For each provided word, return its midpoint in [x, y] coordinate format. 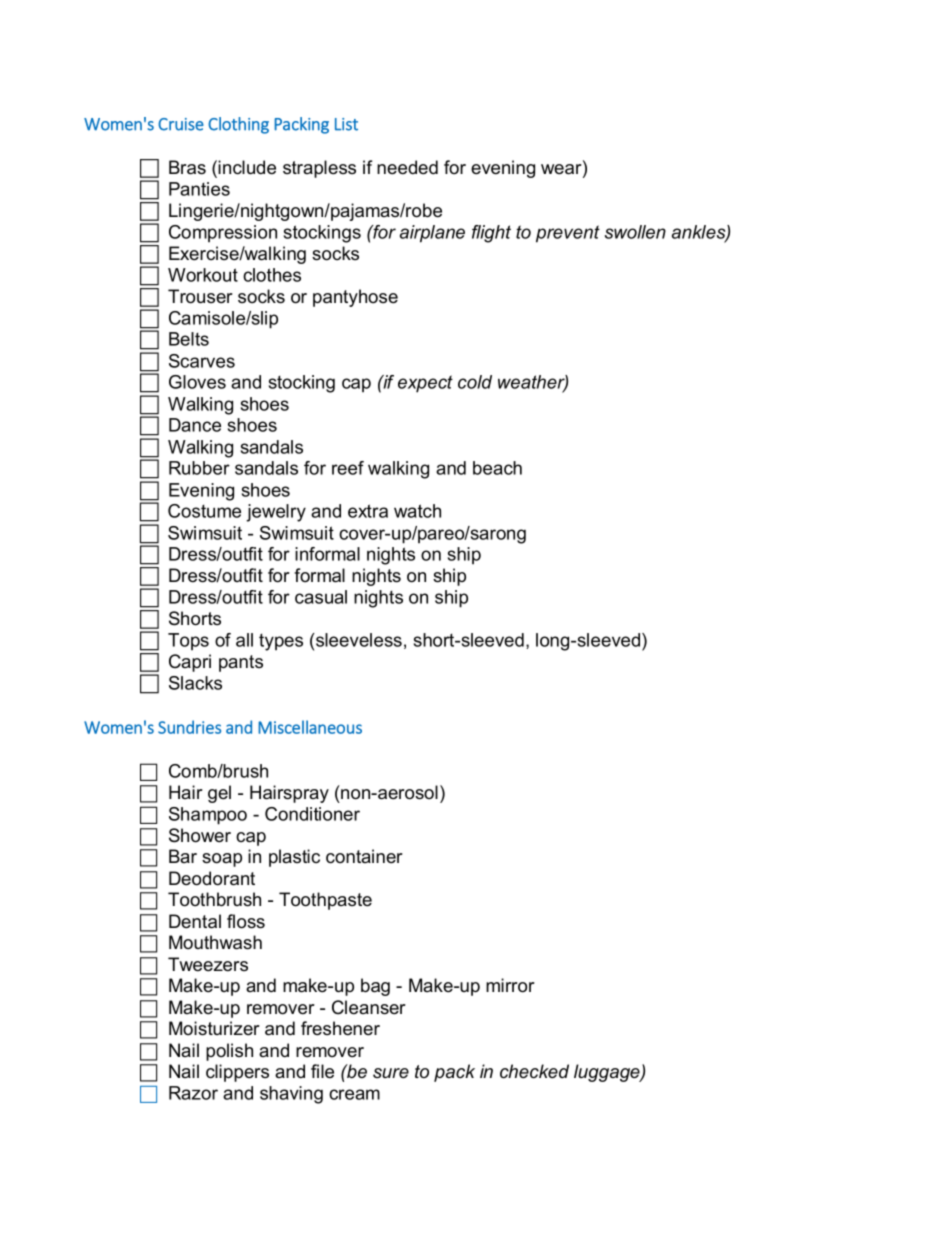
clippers [237, 1073]
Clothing [238, 125]
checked [534, 1071]
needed [407, 167]
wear [562, 169]
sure [391, 1073]
